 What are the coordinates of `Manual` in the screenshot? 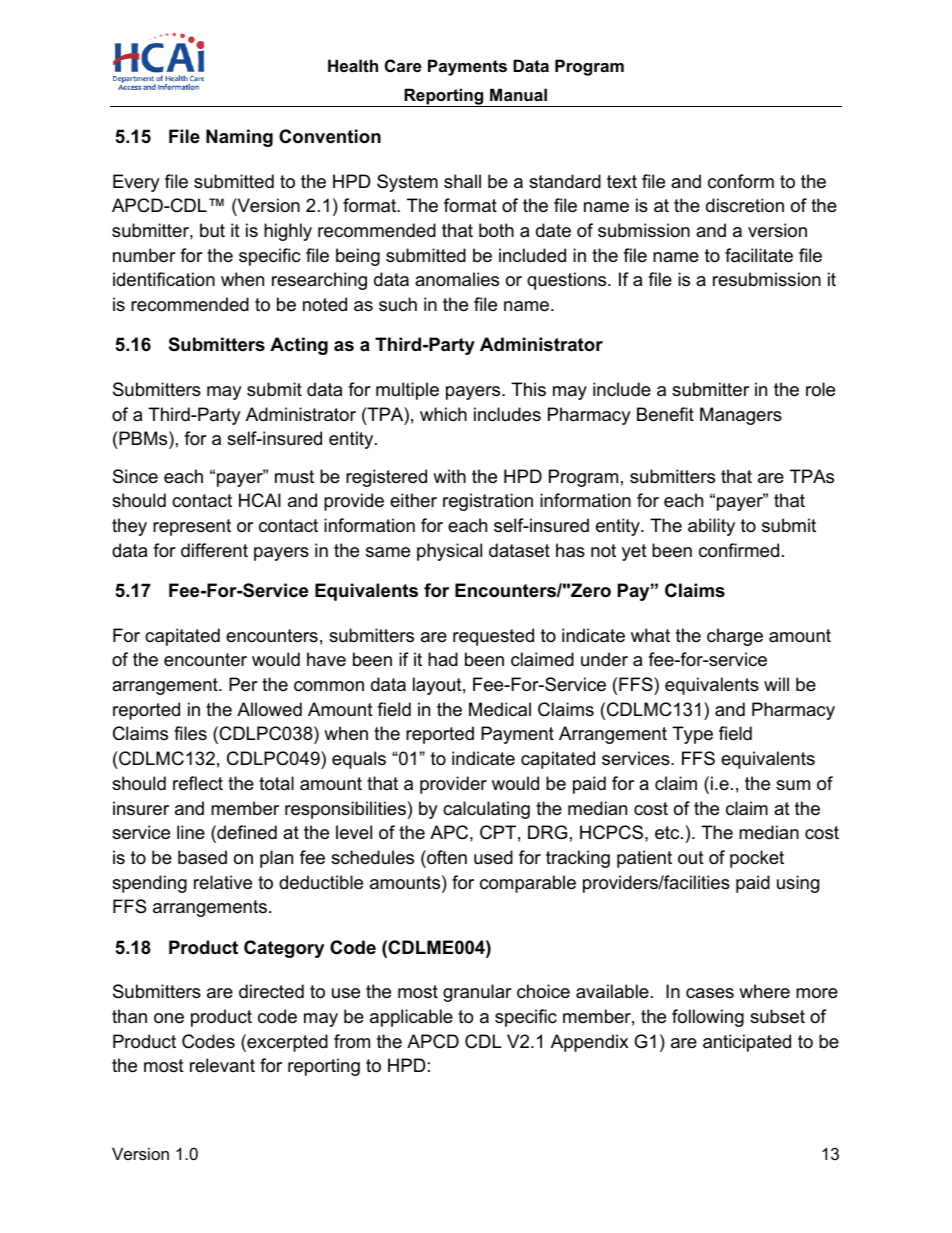 It's located at (518, 94).
